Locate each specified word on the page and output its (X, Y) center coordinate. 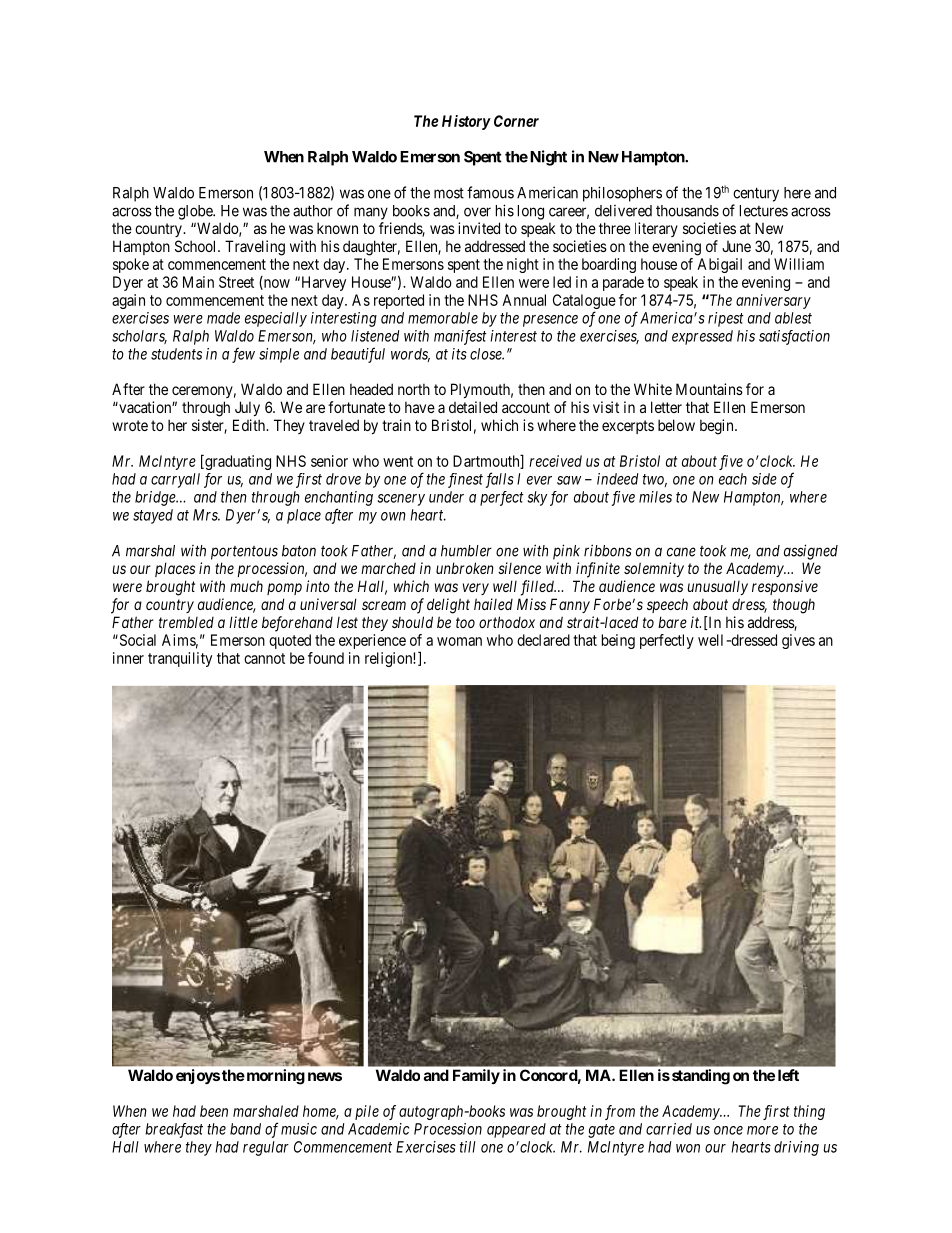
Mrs (206, 515)
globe (196, 212)
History (466, 122)
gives (798, 641)
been (214, 1111)
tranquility (180, 659)
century (756, 194)
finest (465, 480)
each (733, 479)
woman (459, 641)
